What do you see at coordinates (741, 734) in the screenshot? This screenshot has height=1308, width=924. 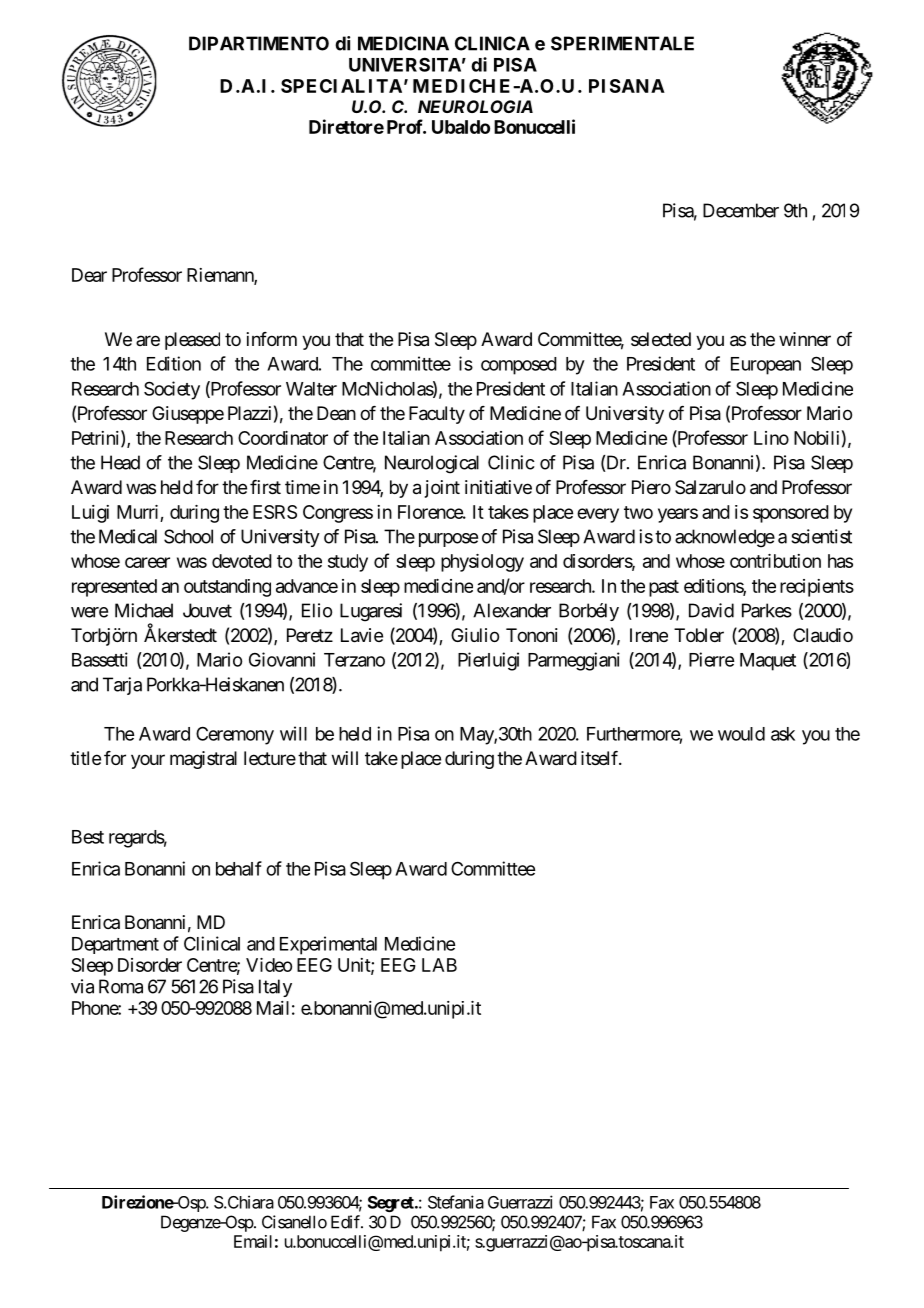 I see `would` at bounding box center [741, 734].
